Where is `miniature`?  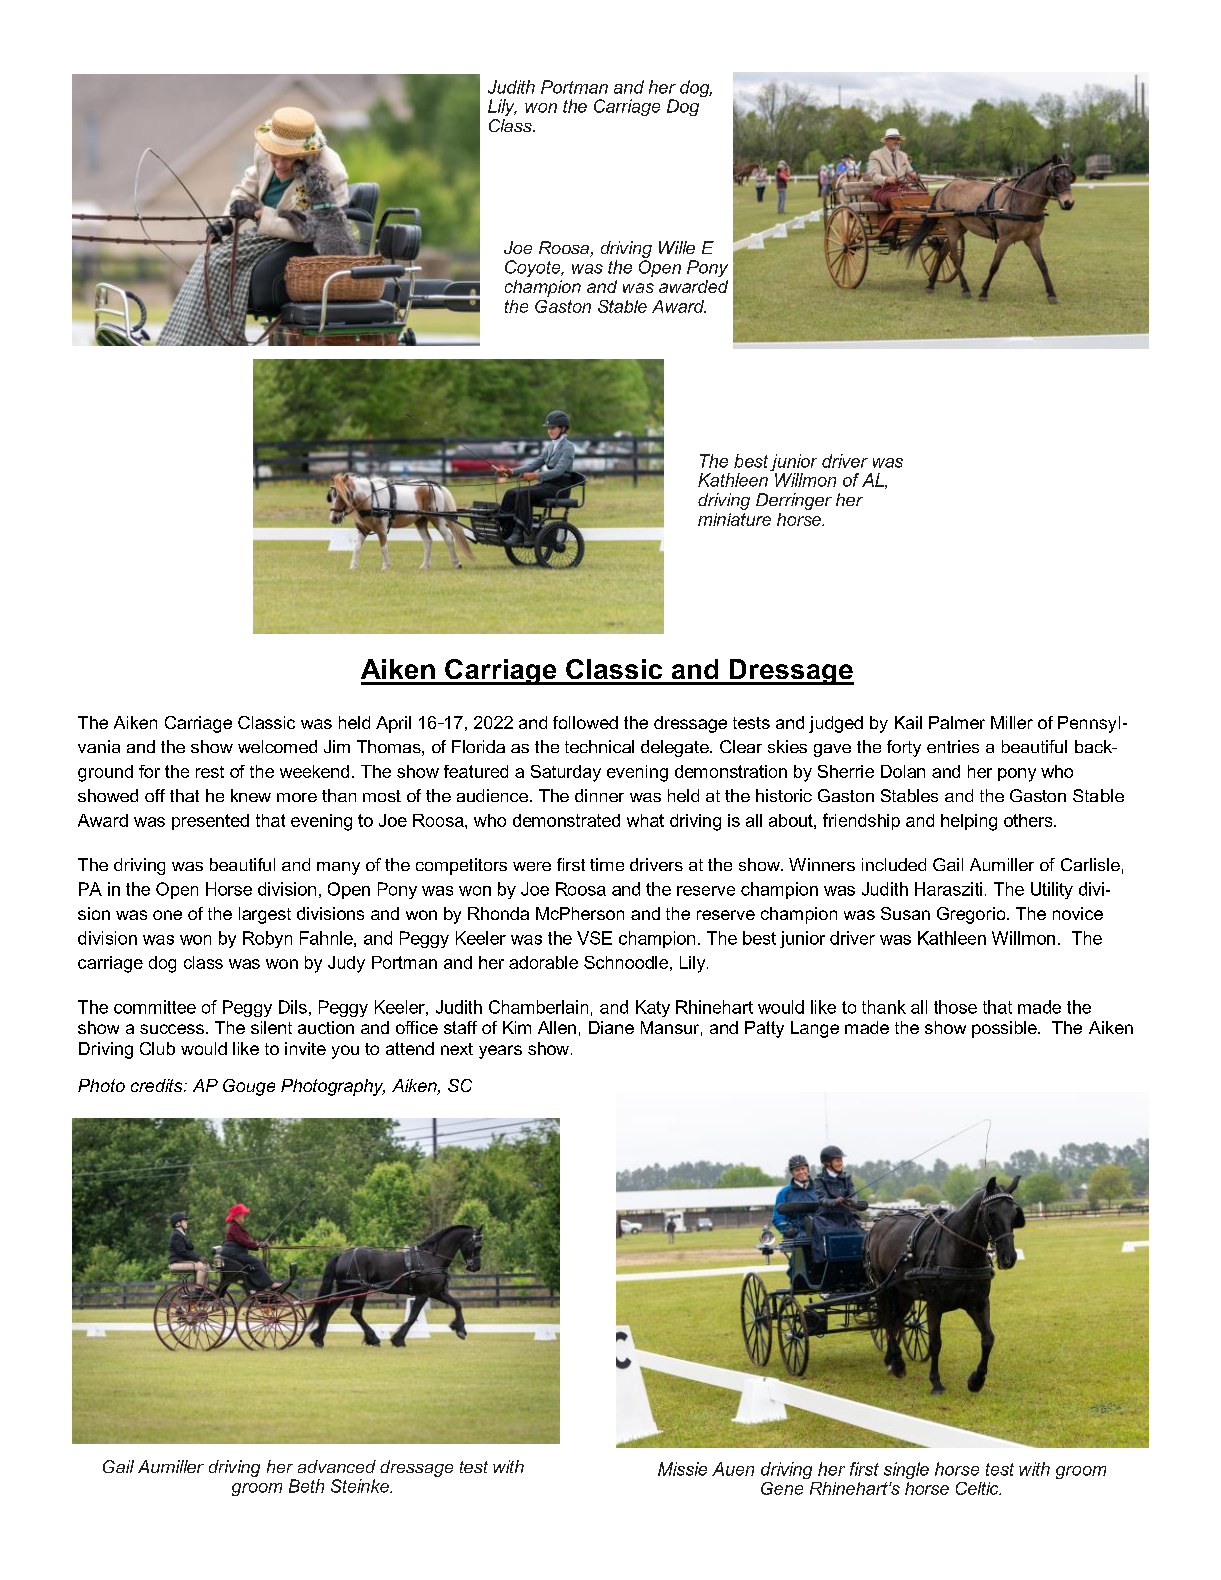 miniature is located at coordinates (734, 519).
